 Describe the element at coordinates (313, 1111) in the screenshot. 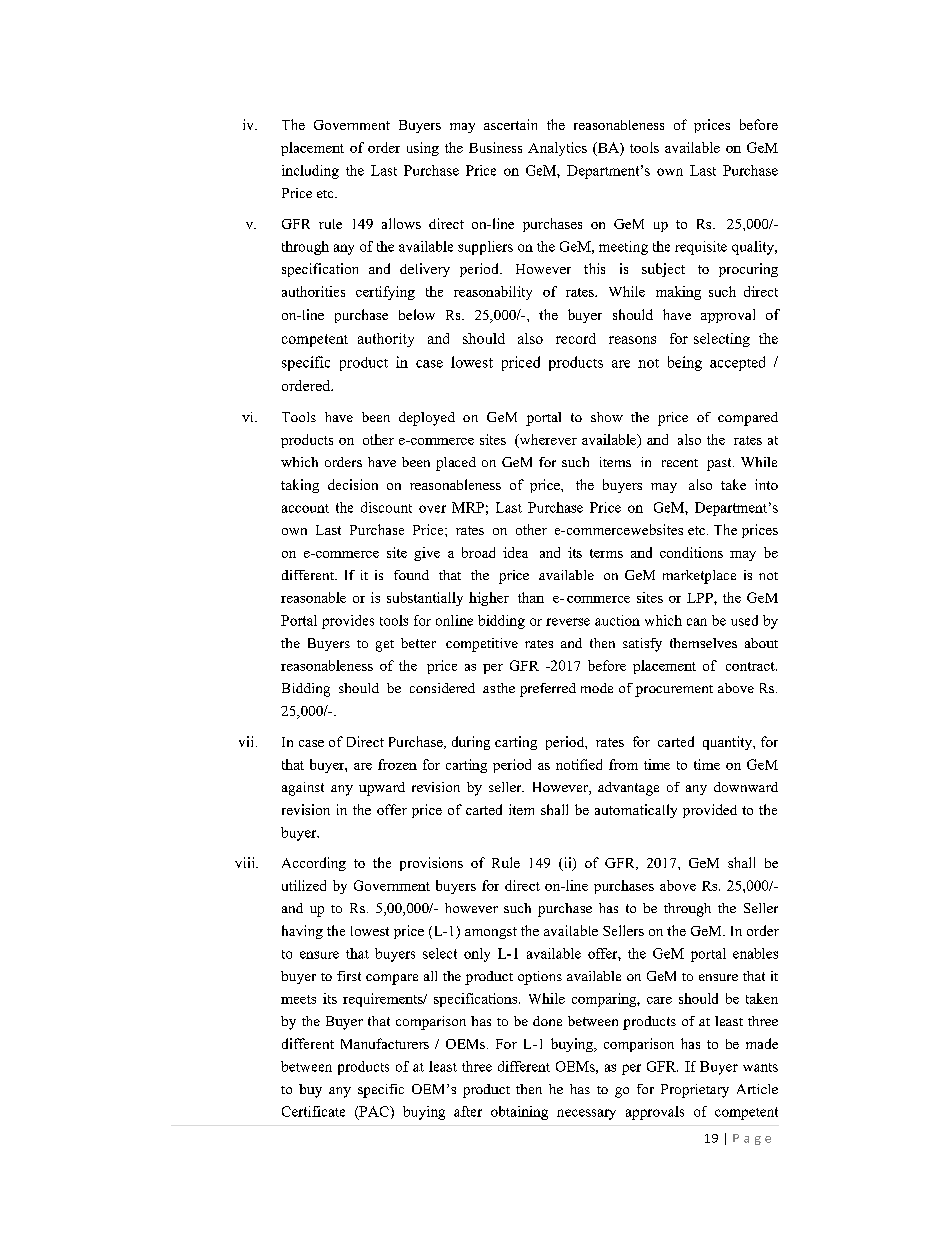

I see `Certificate` at that location.
